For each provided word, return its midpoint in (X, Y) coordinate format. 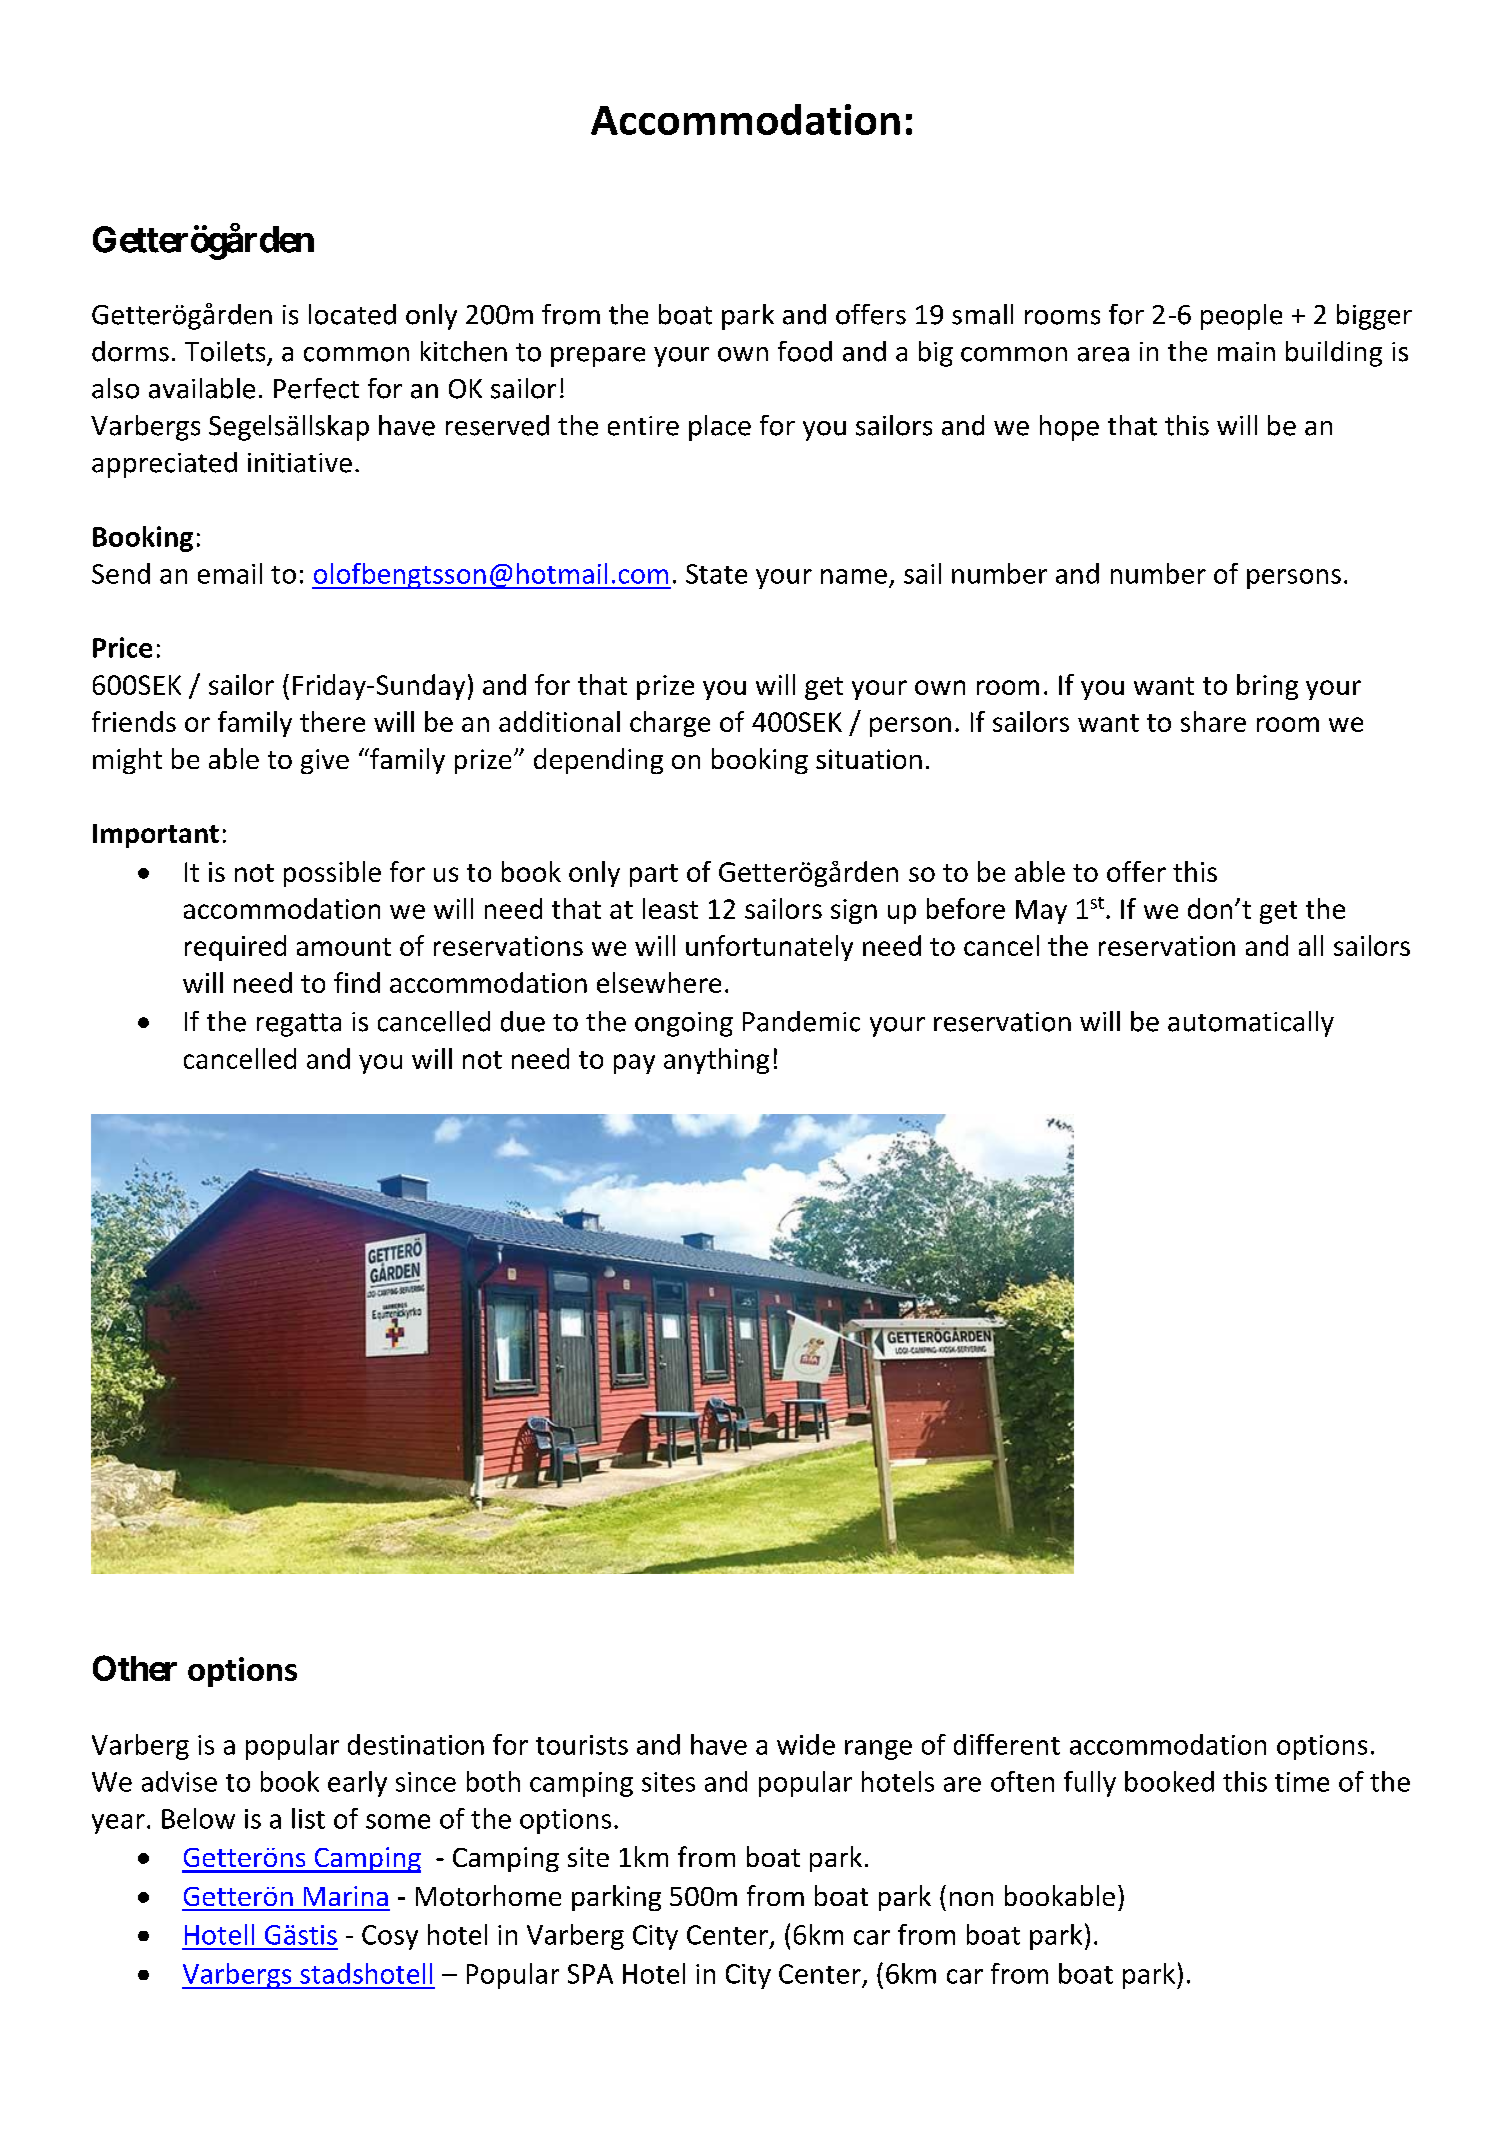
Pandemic (801, 1021)
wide (806, 1744)
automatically (1251, 1024)
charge (670, 724)
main (1246, 352)
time (1302, 1782)
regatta (299, 1025)
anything (716, 1061)
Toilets (225, 351)
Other (135, 1668)
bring (1267, 687)
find (357, 982)
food (805, 351)
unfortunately (769, 948)
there (332, 721)
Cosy (390, 1937)
